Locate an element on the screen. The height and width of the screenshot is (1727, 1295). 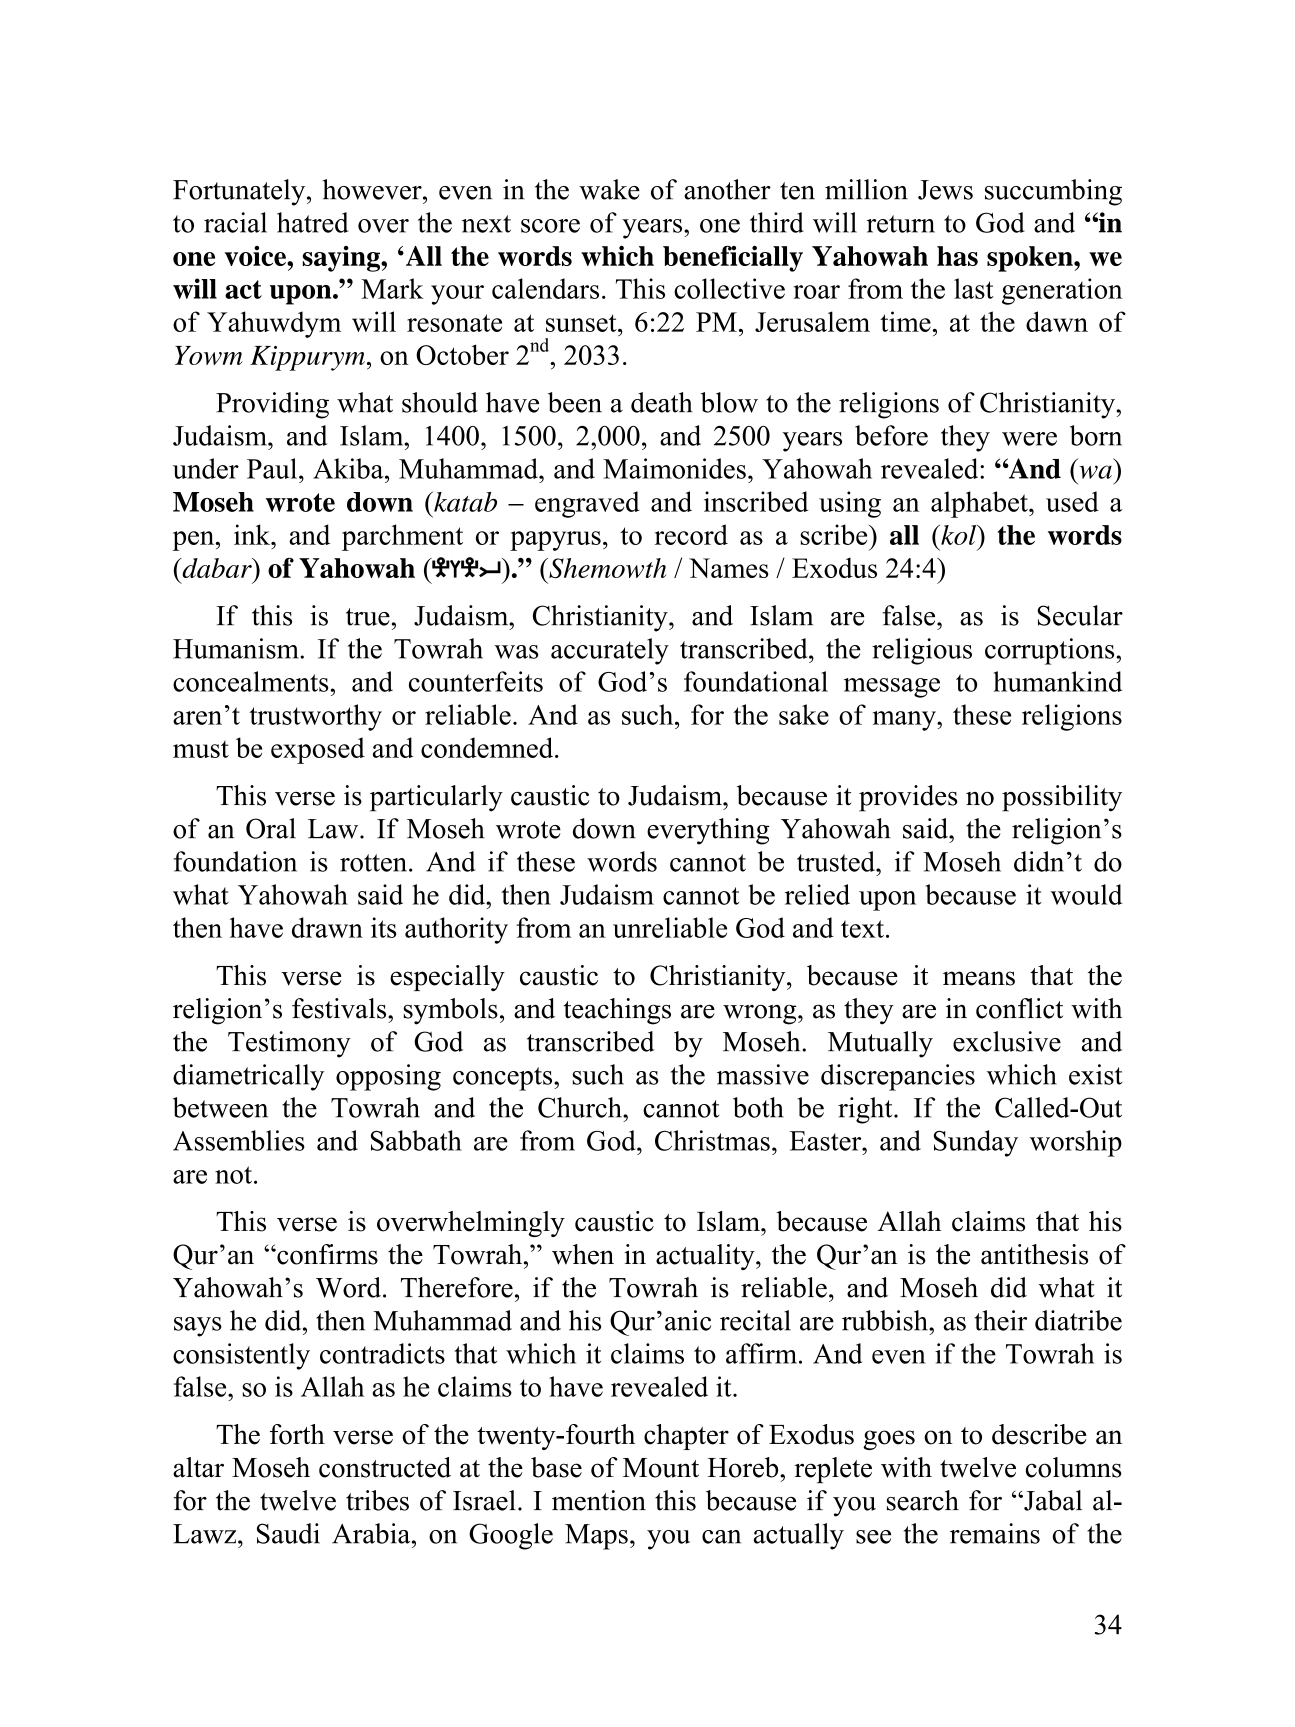
would is located at coordinates (1086, 894).
